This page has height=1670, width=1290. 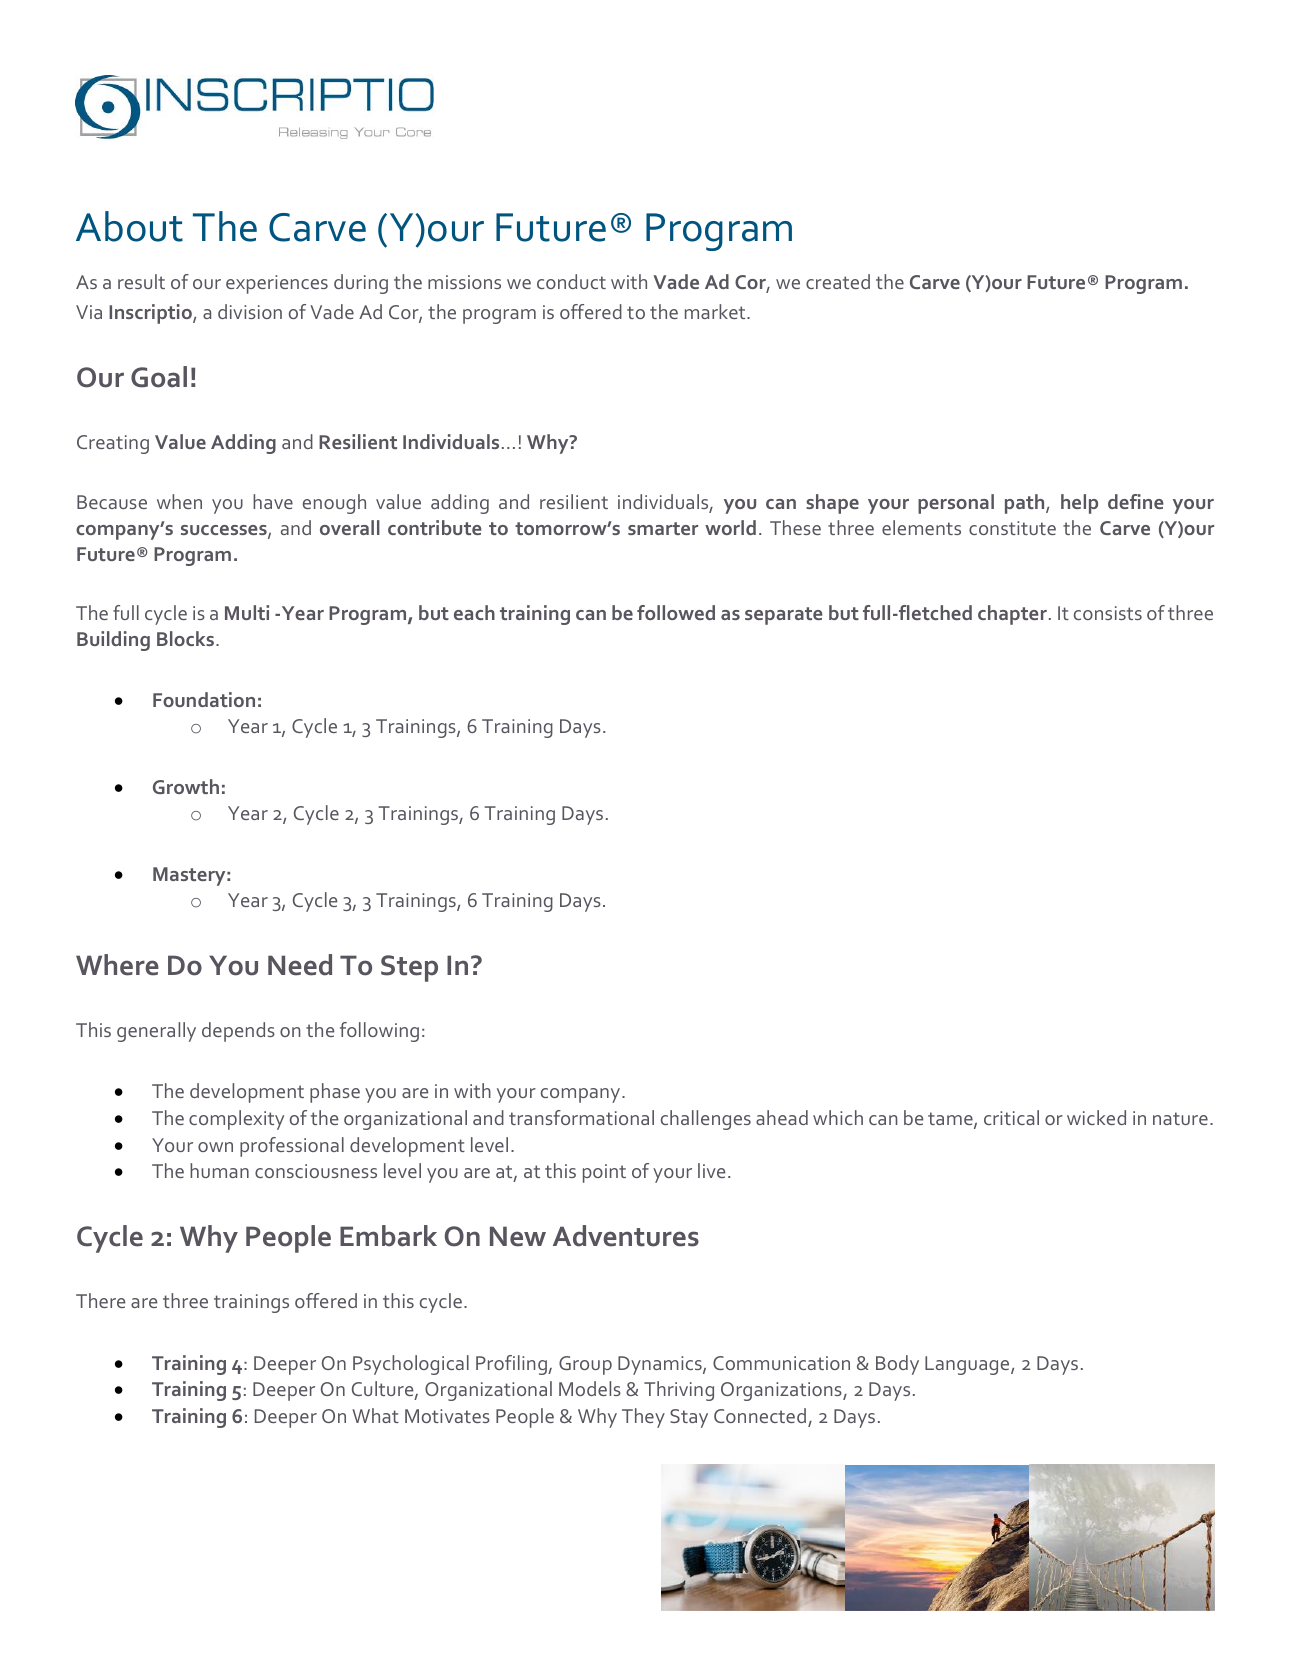 What do you see at coordinates (571, 281) in the page?
I see `conduct` at bounding box center [571, 281].
